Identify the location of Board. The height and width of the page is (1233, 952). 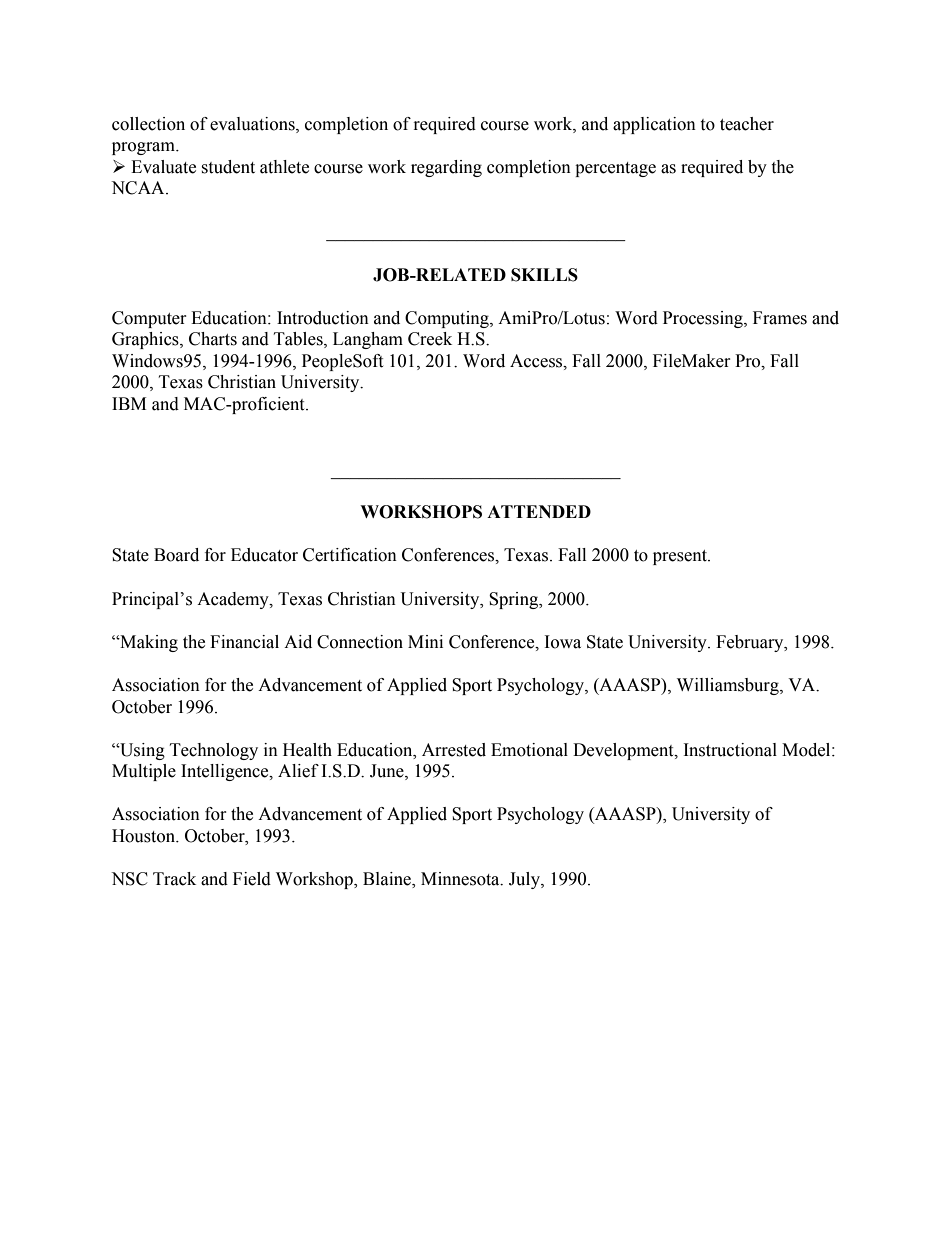
(176, 555).
